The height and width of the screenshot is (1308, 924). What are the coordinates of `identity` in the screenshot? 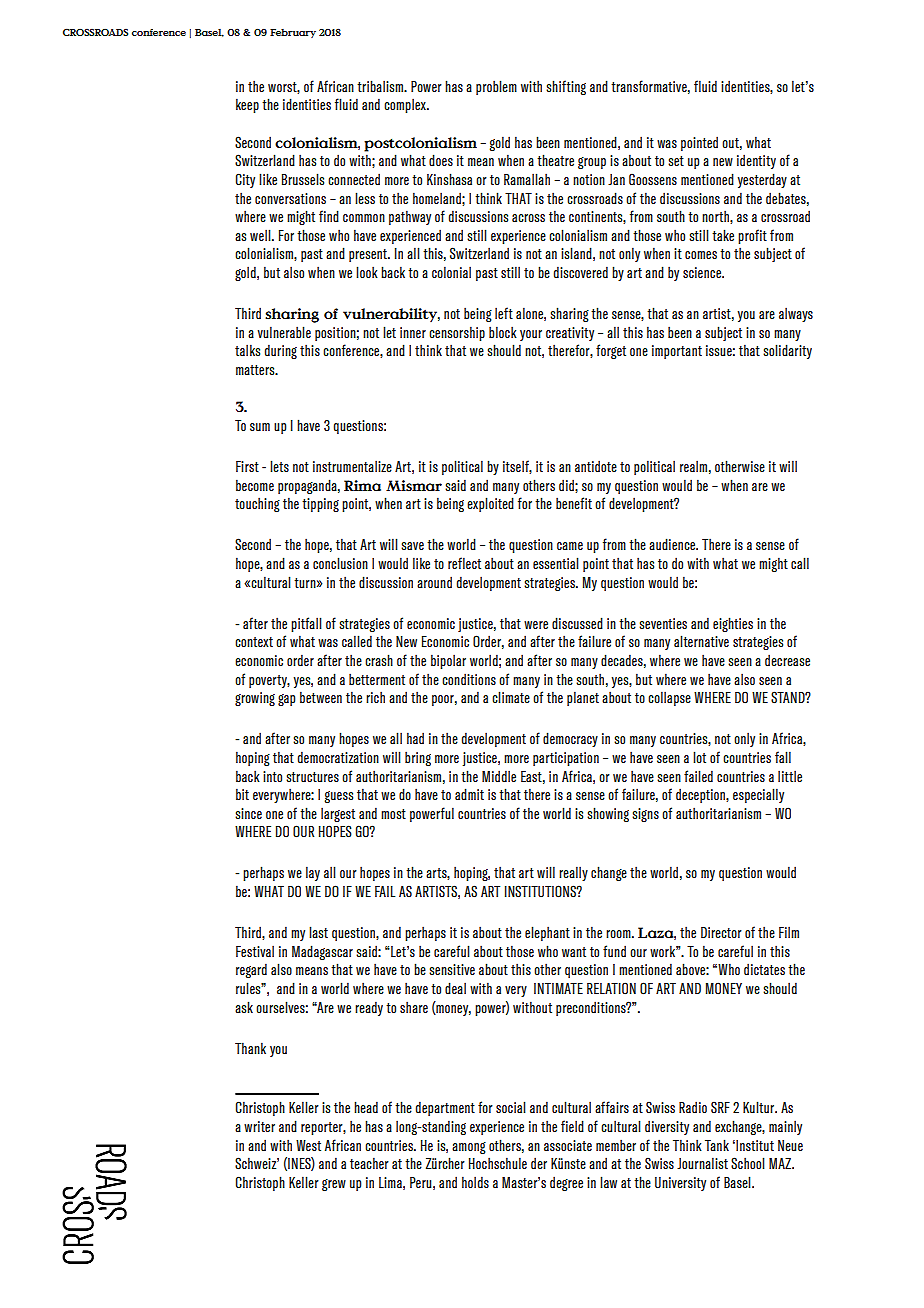 It's located at (756, 161).
